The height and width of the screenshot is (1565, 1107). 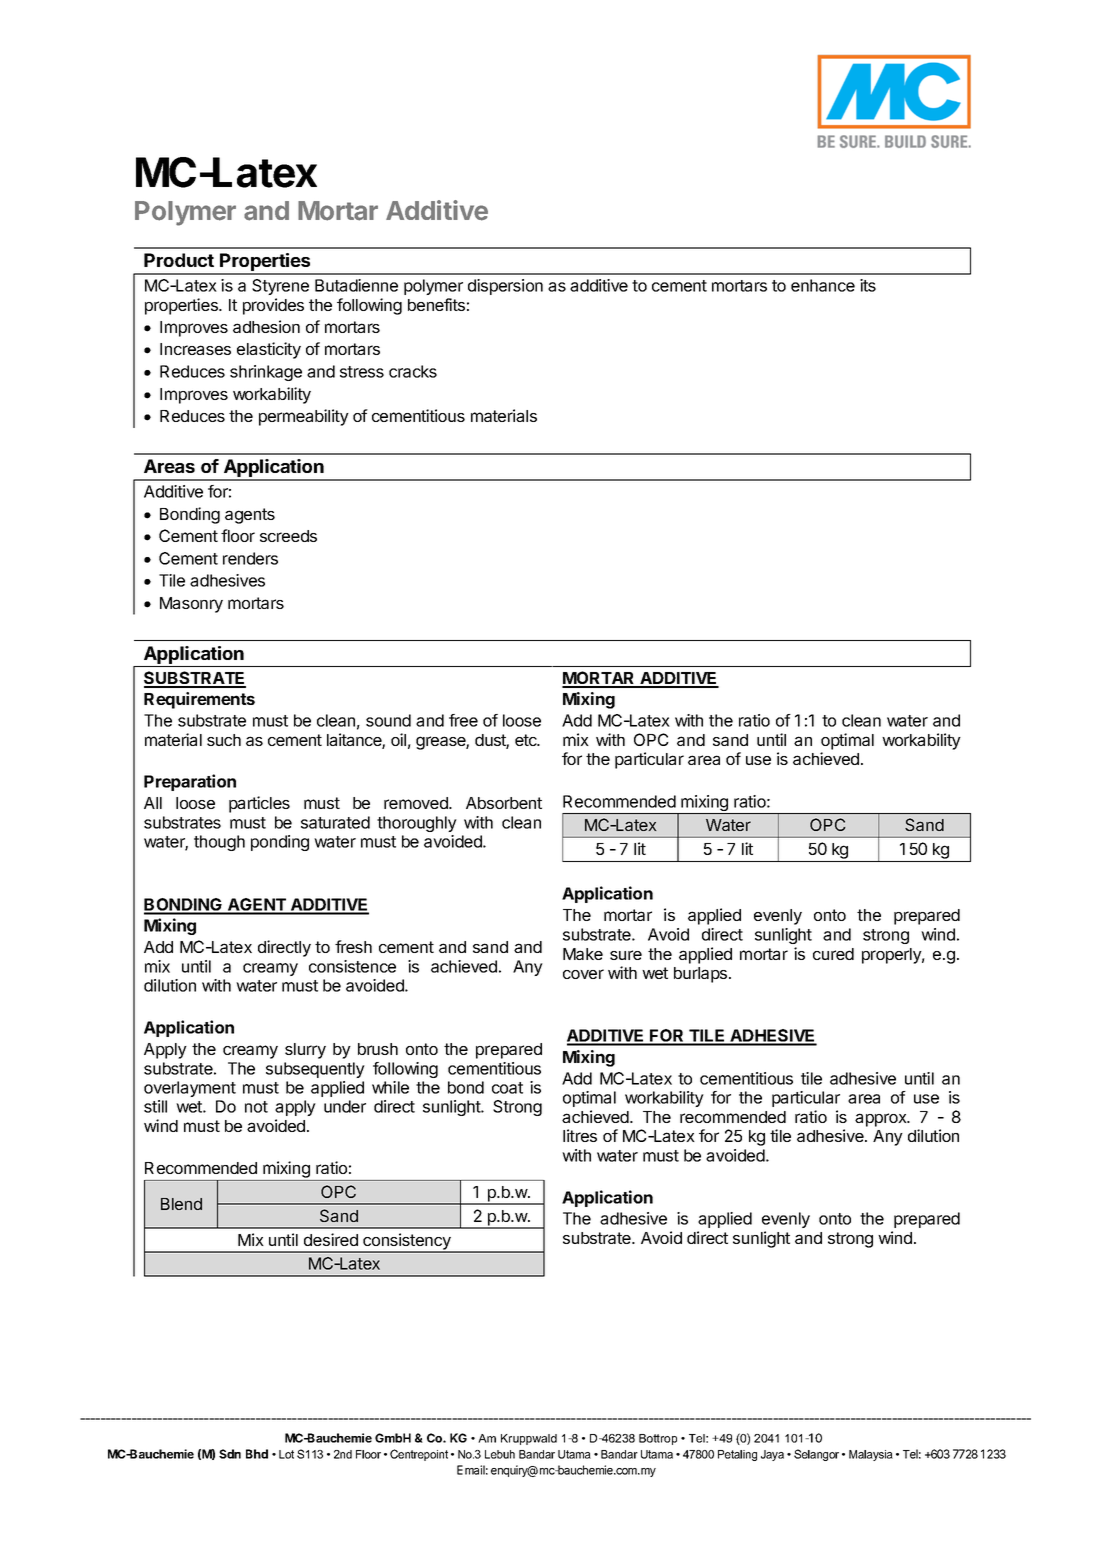 I want to click on slurry, so click(x=305, y=1051).
